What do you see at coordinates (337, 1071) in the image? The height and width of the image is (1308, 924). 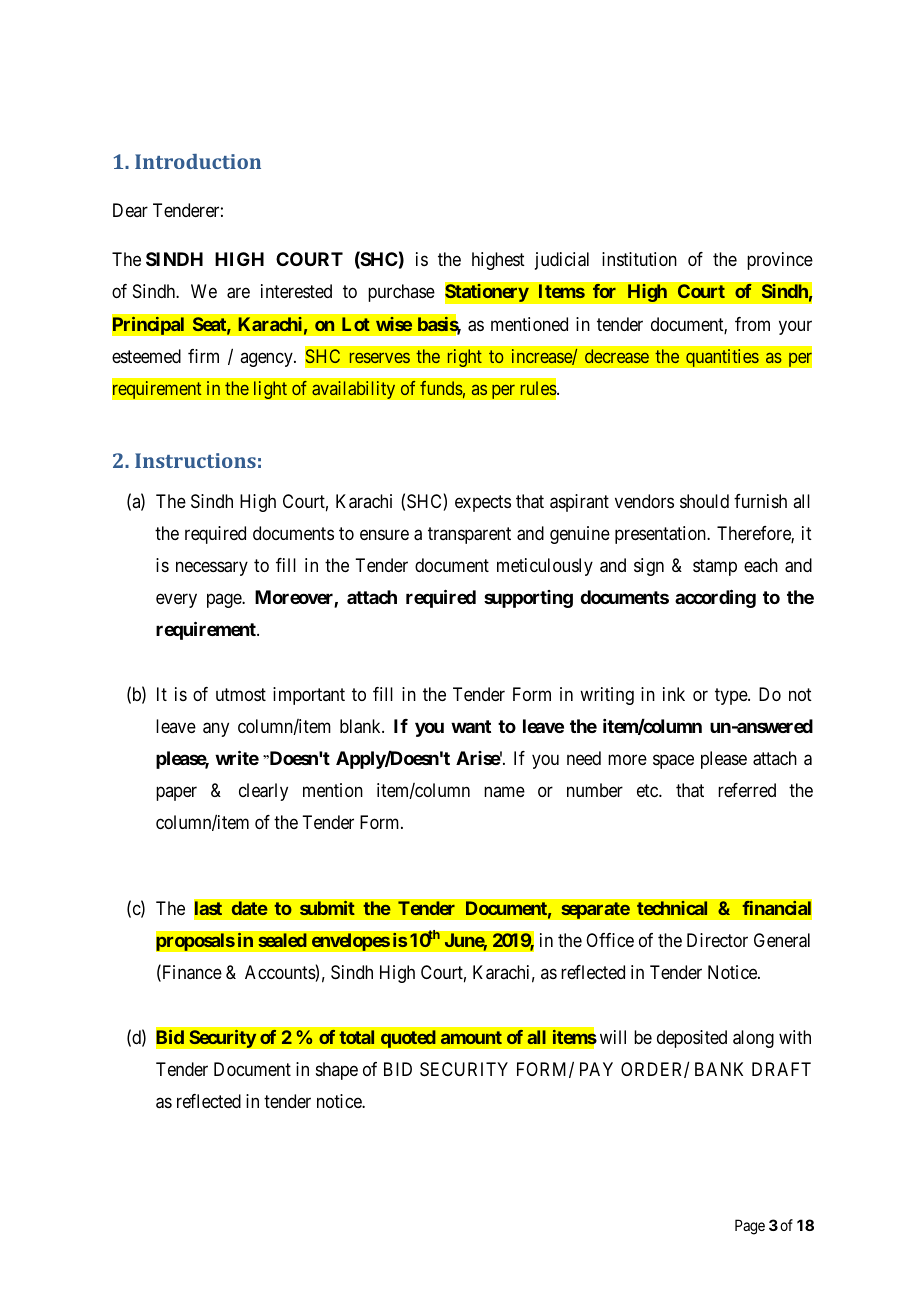 I see `shape` at bounding box center [337, 1071].
